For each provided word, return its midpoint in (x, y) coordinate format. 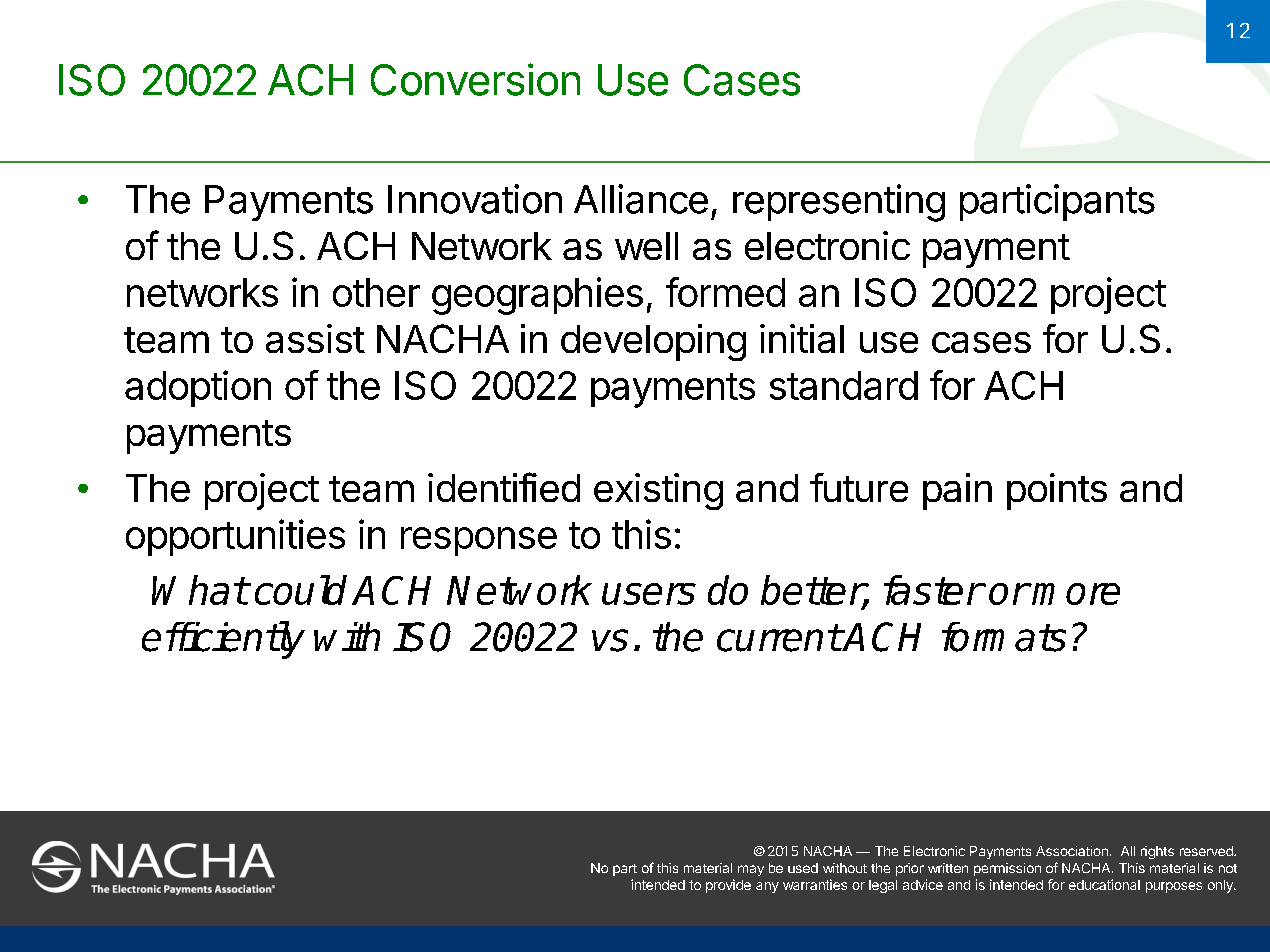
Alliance (641, 199)
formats (1004, 637)
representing (839, 203)
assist (315, 338)
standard (844, 385)
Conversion (475, 79)
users (649, 594)
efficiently (223, 640)
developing (653, 342)
